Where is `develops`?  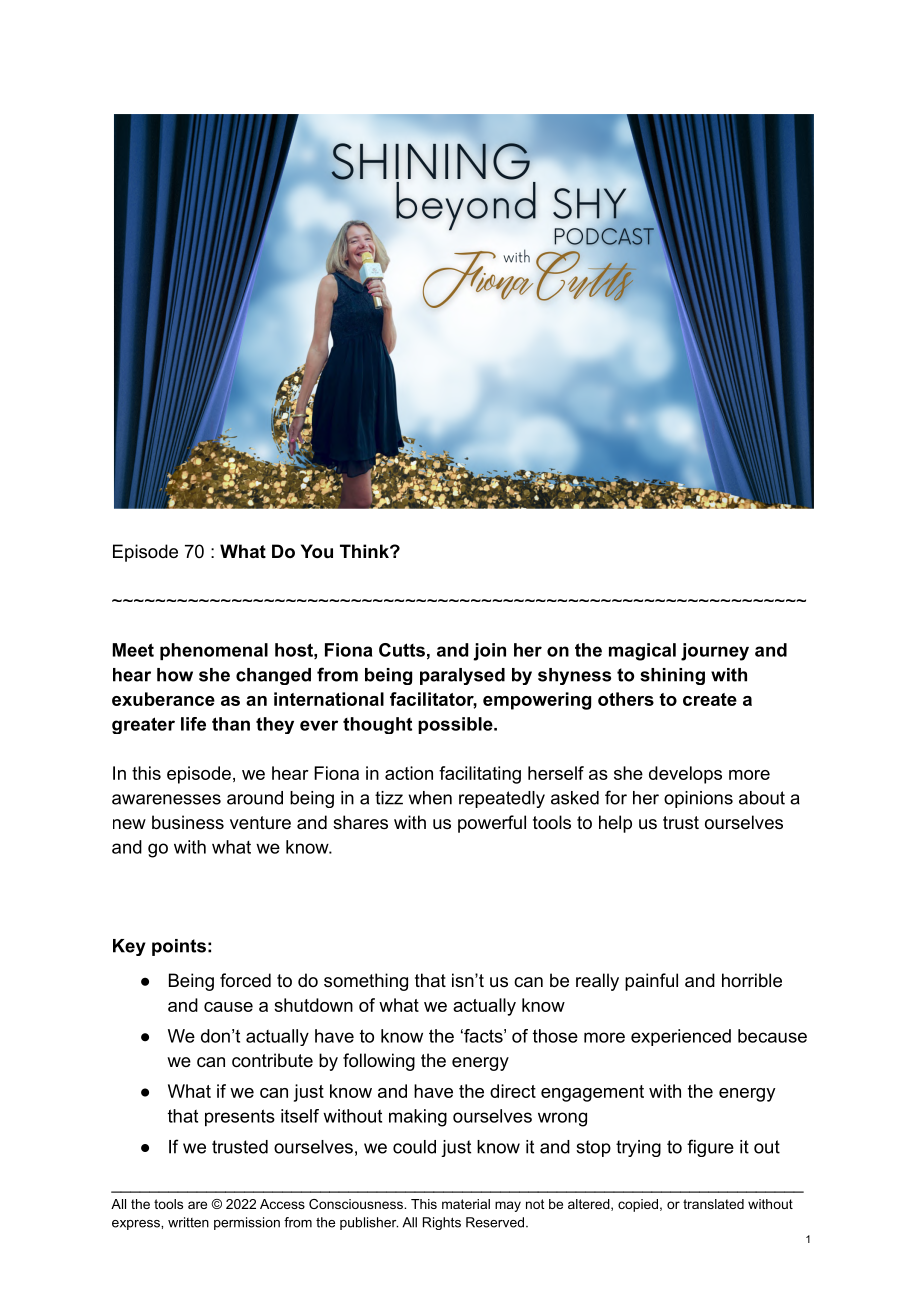
develops is located at coordinates (685, 775).
